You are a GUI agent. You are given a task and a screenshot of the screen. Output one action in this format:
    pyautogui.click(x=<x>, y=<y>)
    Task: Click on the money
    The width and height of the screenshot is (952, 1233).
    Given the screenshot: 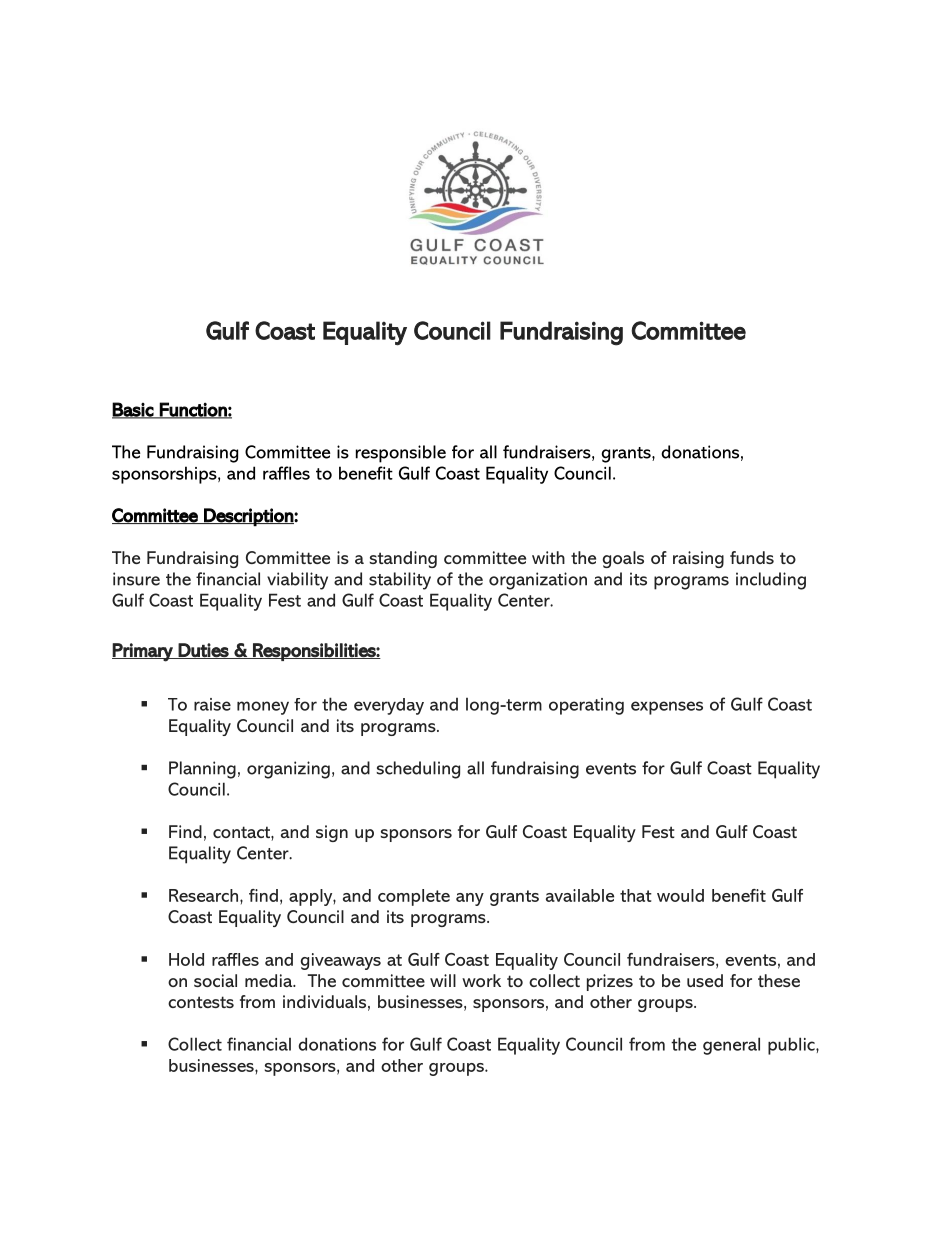 What is the action you would take?
    pyautogui.click(x=263, y=708)
